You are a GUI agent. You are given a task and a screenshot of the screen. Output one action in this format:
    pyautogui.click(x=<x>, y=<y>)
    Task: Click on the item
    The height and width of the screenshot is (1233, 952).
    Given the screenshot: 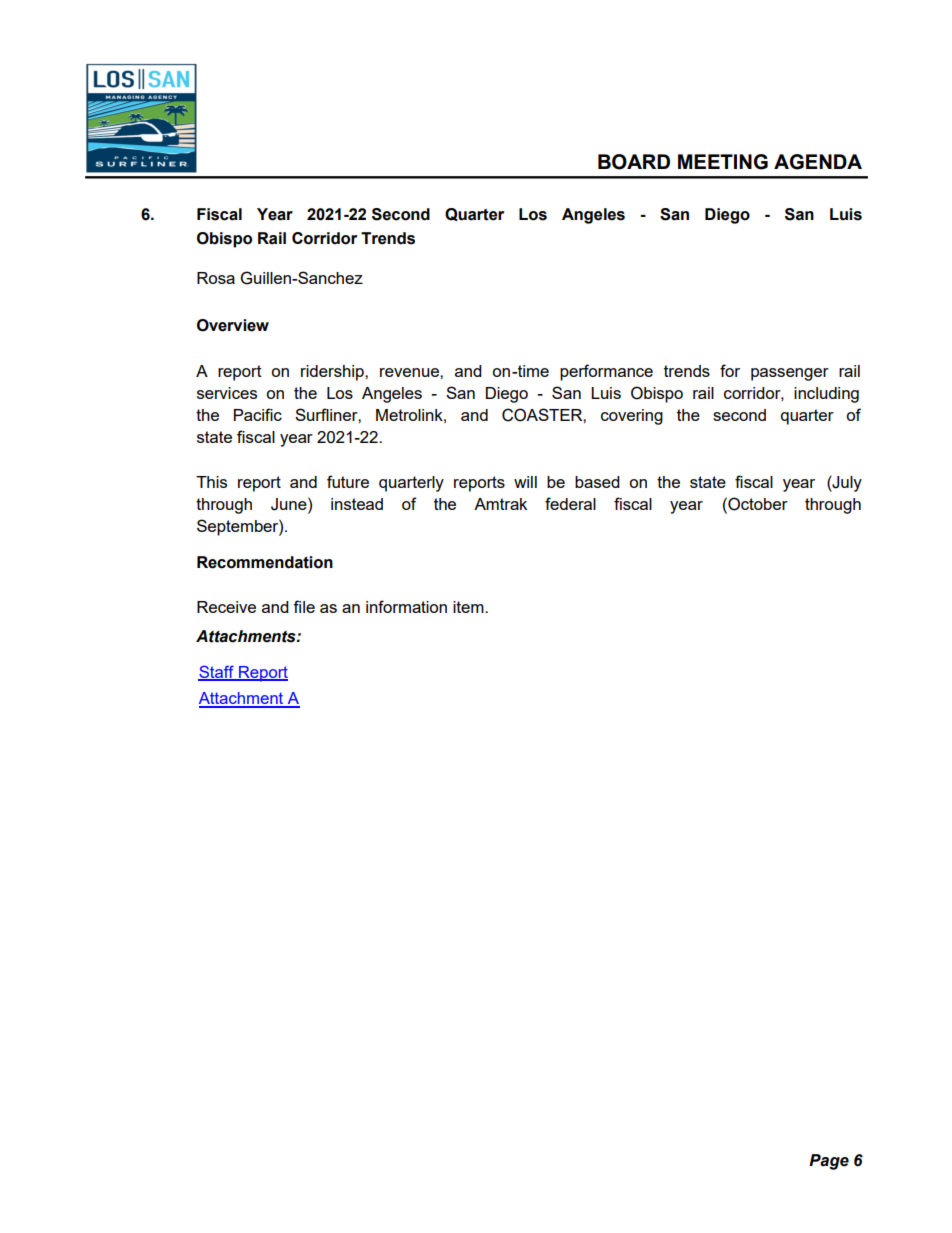 What is the action you would take?
    pyautogui.click(x=469, y=607)
